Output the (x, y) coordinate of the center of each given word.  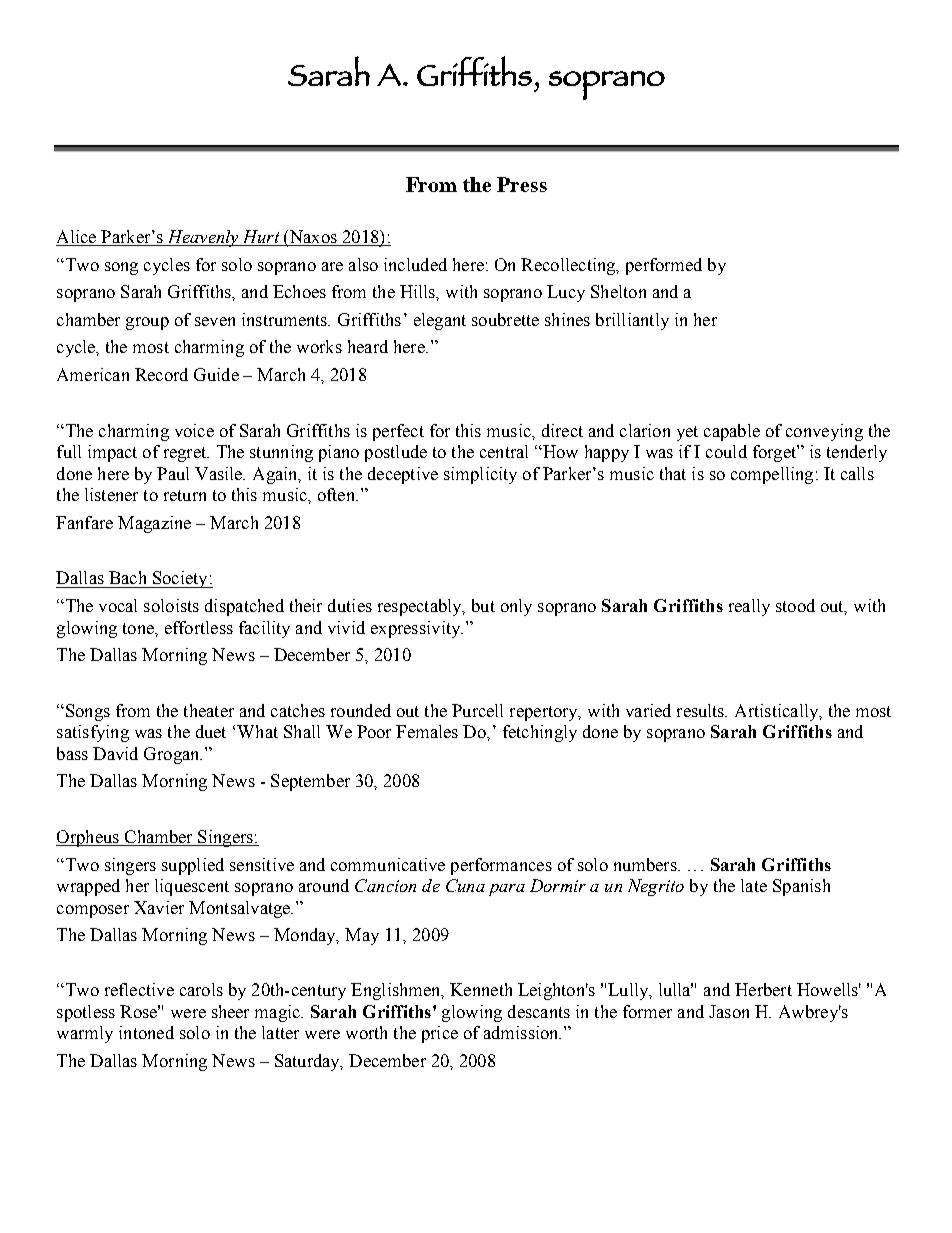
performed (664, 266)
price (440, 1034)
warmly (85, 1034)
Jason (729, 1011)
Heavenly (203, 238)
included (415, 264)
